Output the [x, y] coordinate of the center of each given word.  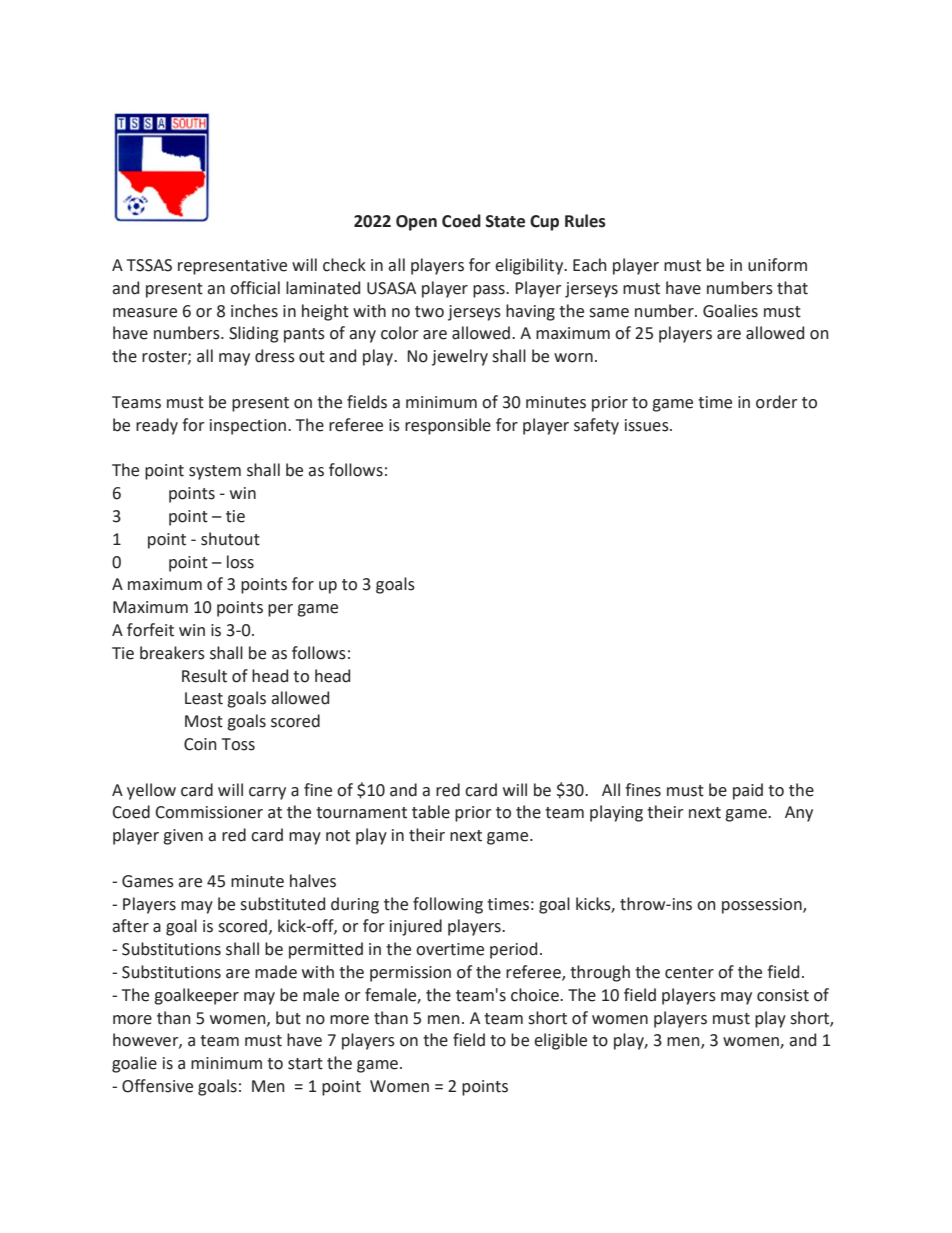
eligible [560, 1041]
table [431, 812]
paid [748, 791]
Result [204, 676]
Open [416, 223]
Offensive [157, 1086]
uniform [777, 265]
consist [783, 995]
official [255, 288]
